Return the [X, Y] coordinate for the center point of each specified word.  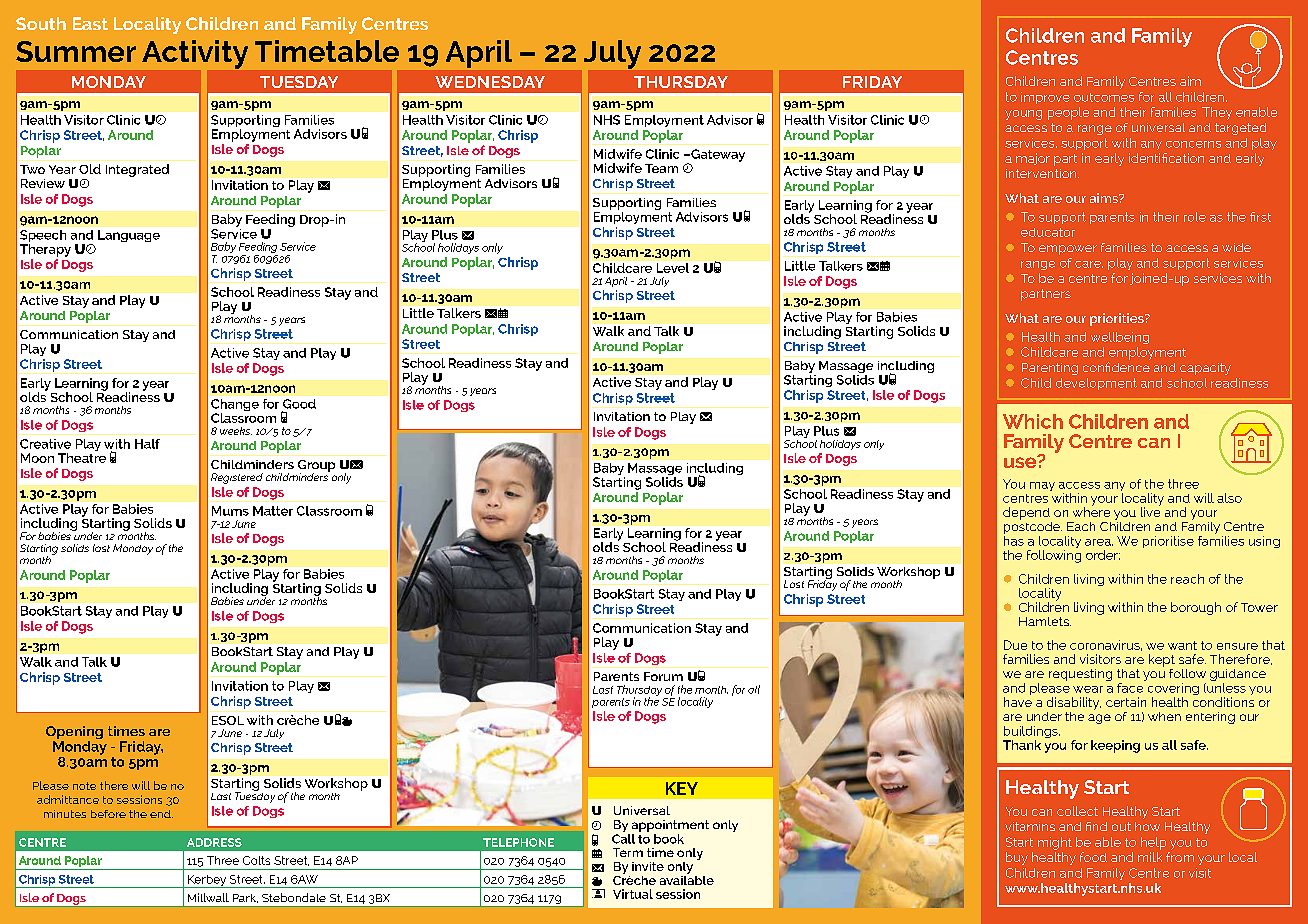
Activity [195, 54]
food [1093, 857]
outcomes [1104, 97]
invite [648, 866]
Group [316, 467]
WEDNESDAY [490, 82]
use [1021, 461]
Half [147, 444]
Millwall [208, 897]
